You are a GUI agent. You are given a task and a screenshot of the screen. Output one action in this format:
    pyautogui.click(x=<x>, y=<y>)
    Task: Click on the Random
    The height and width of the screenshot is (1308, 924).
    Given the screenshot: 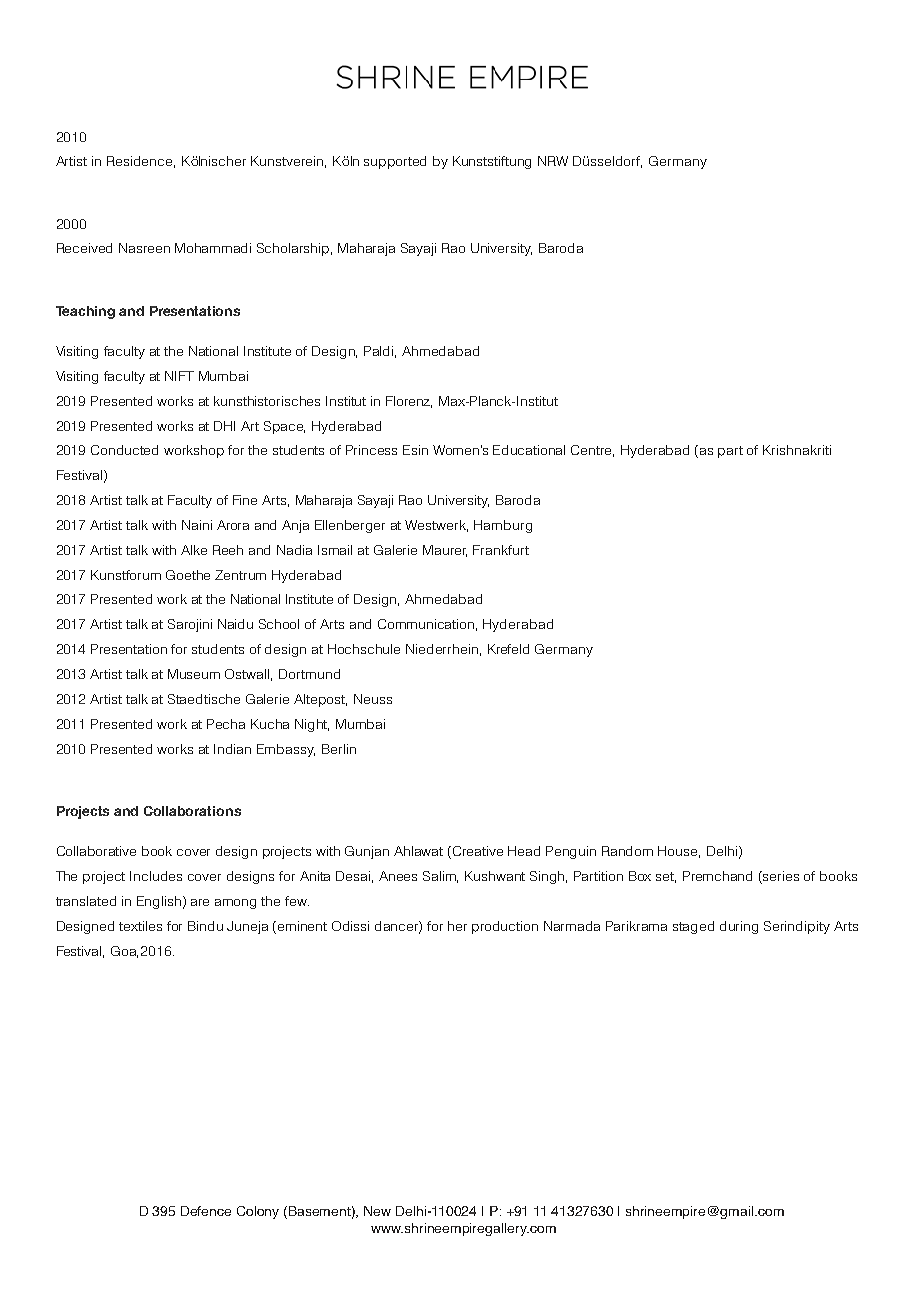 What is the action you would take?
    pyautogui.click(x=627, y=851)
